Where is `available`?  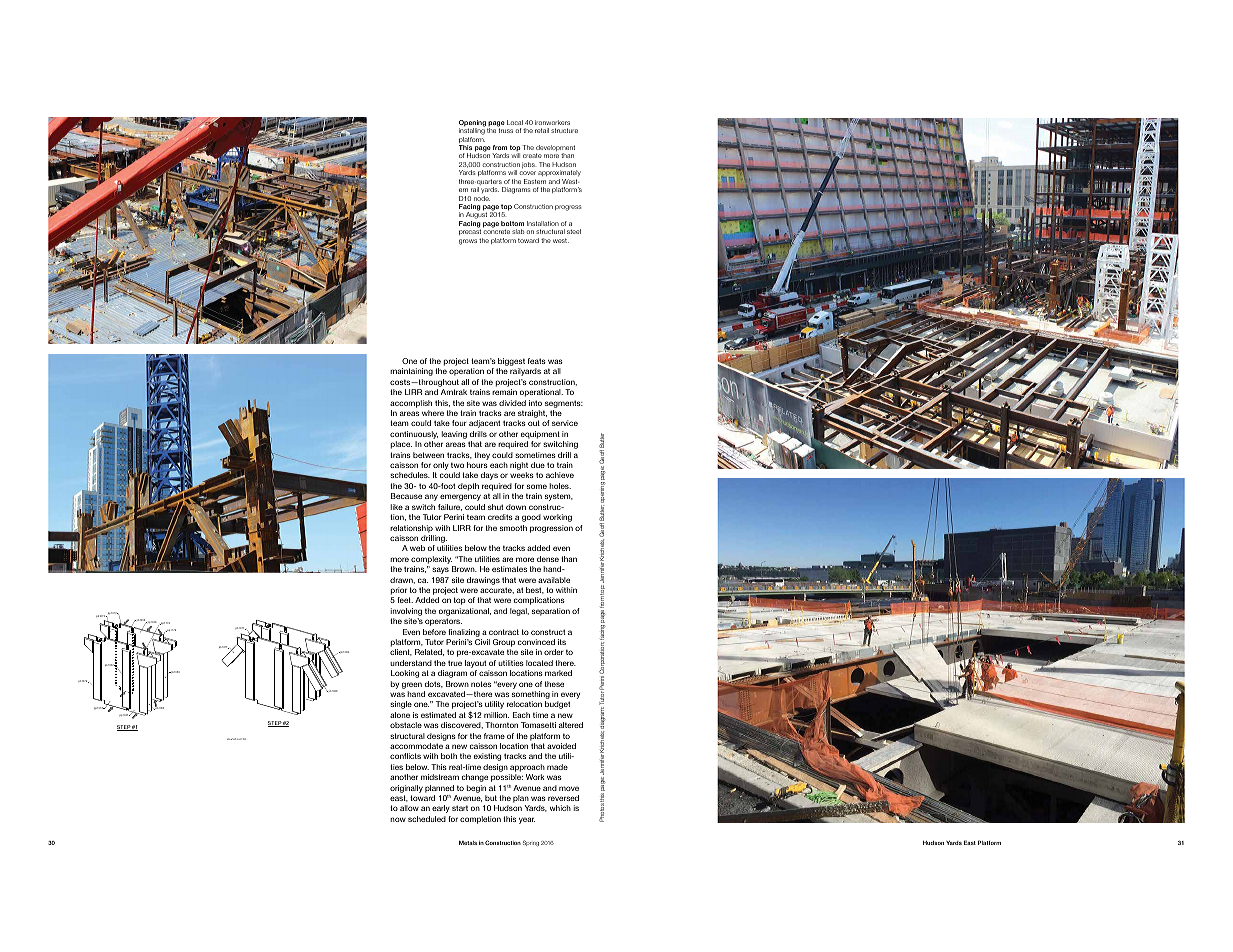 available is located at coordinates (554, 580).
